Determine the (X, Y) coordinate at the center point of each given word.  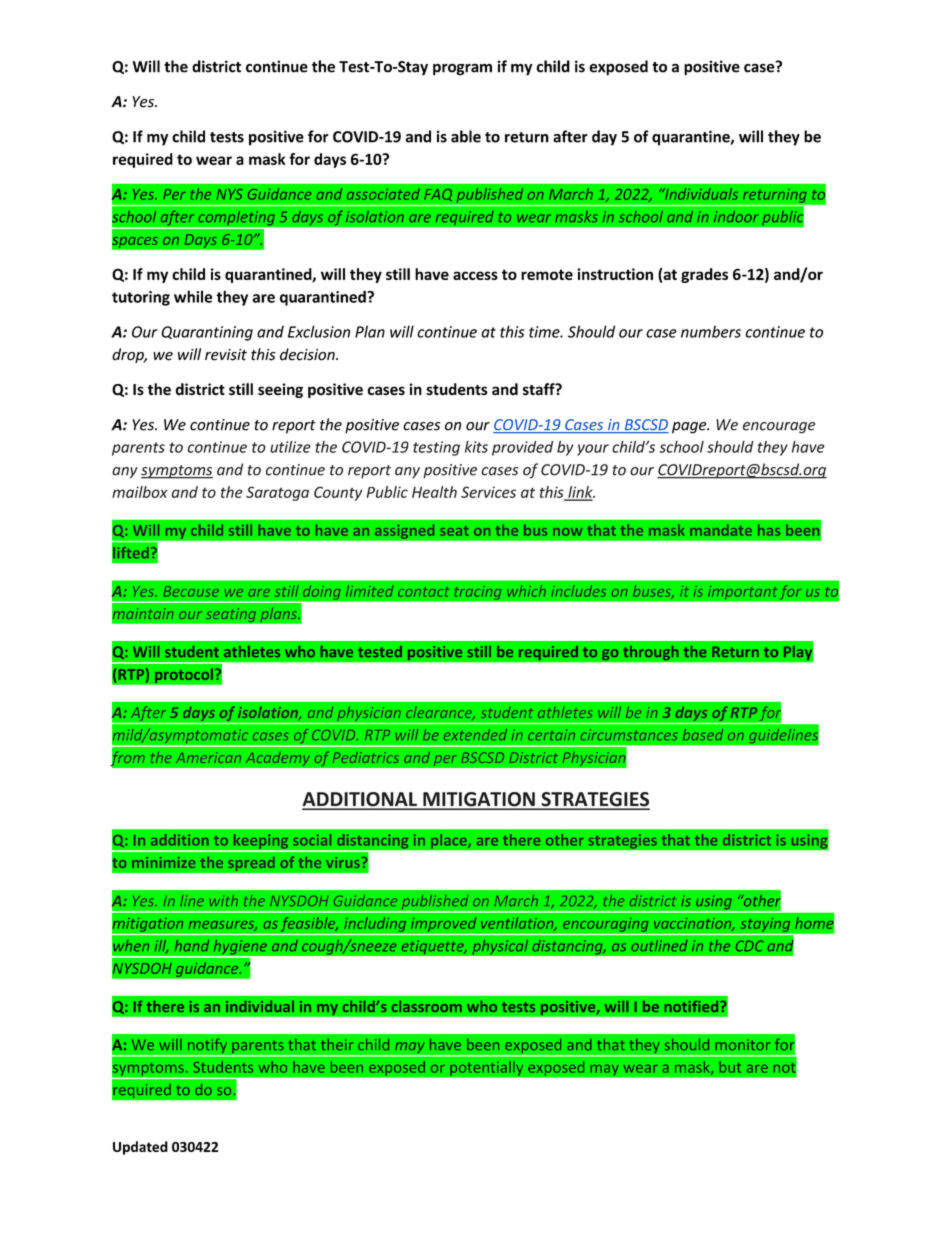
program (462, 69)
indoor (736, 216)
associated (383, 194)
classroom (427, 1006)
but (730, 1067)
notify (207, 1047)
